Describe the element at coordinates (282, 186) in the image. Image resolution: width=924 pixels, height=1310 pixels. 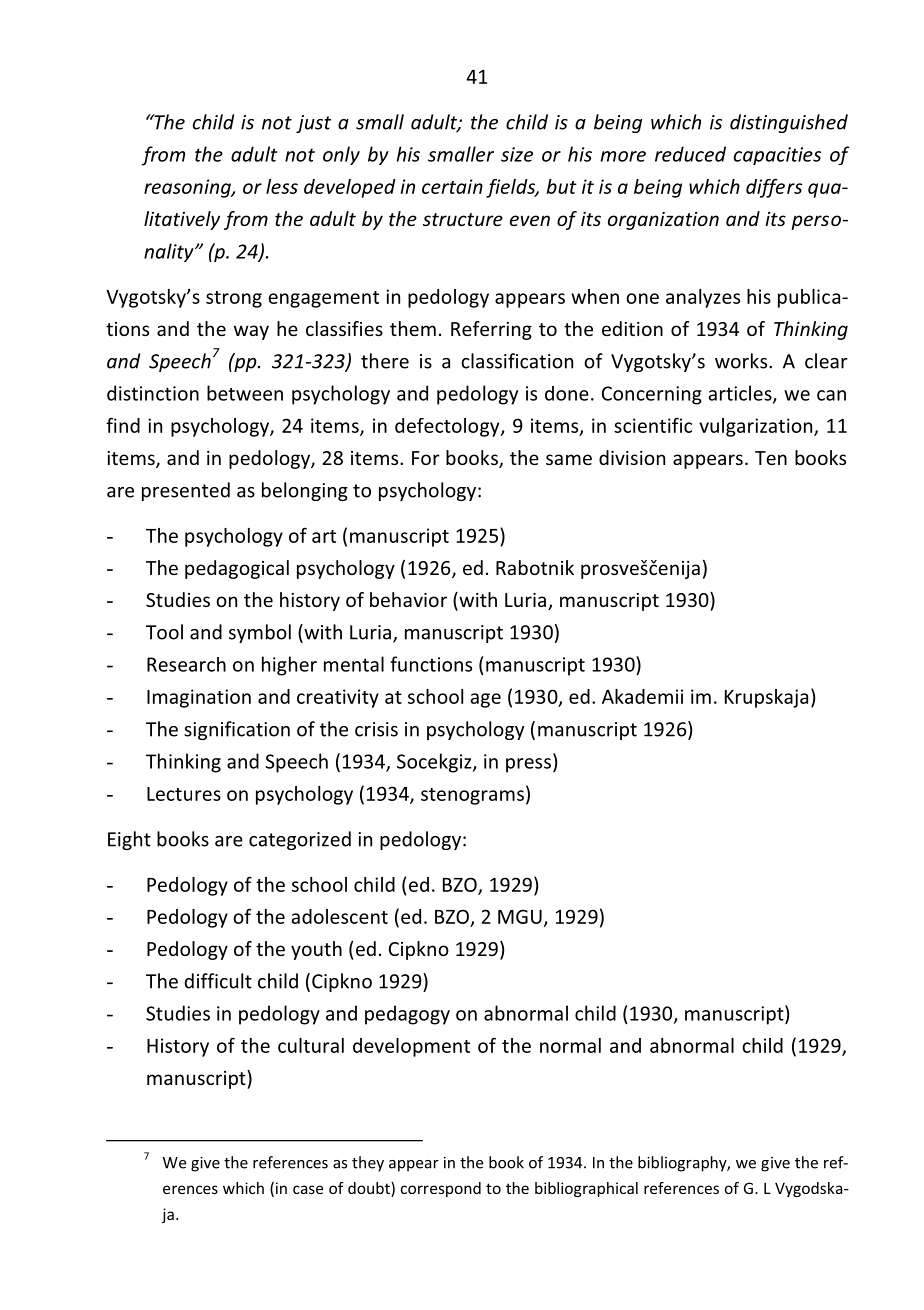
I see `less` at that location.
